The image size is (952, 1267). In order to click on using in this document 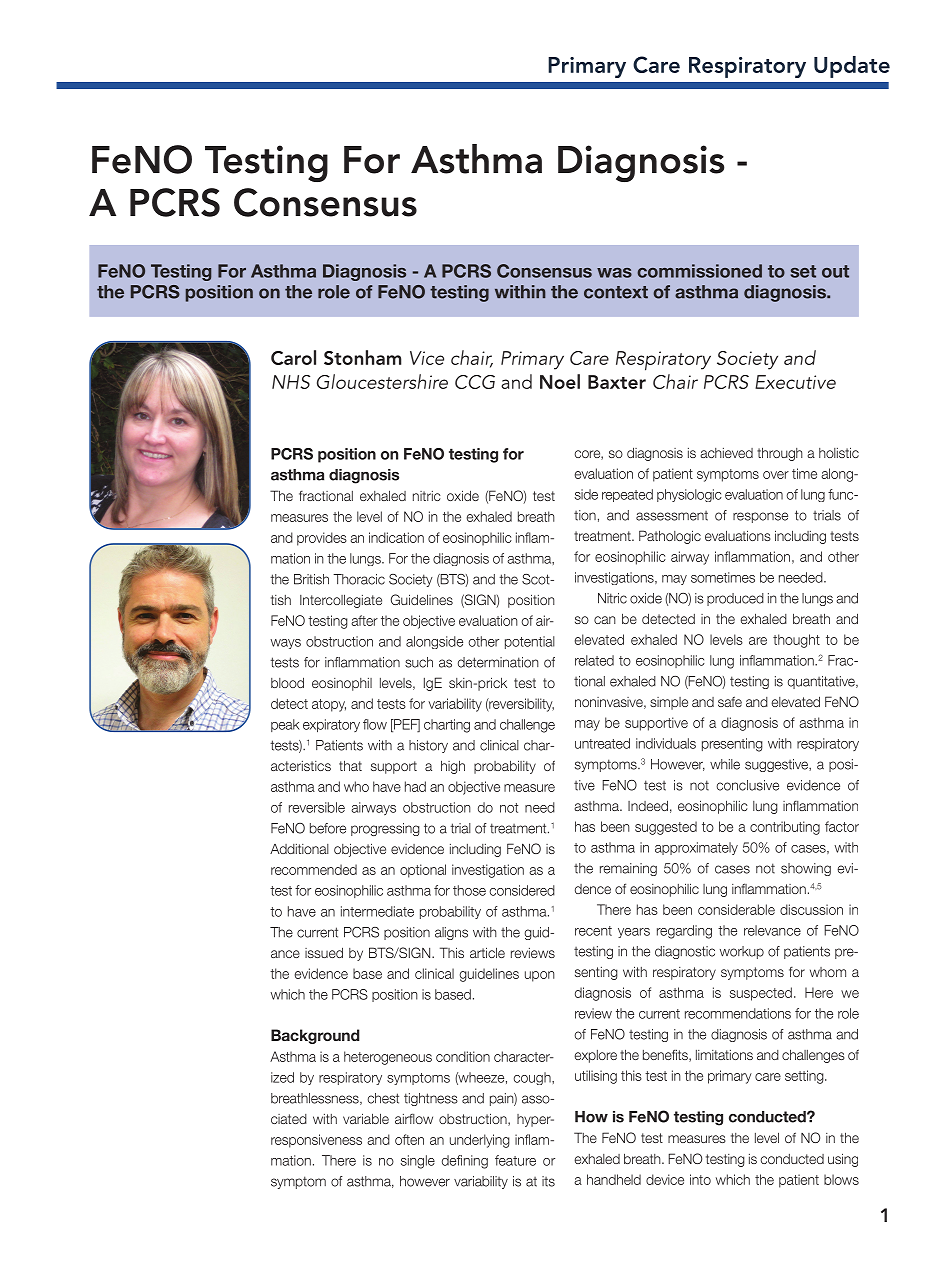, I will do `click(843, 1160)`.
